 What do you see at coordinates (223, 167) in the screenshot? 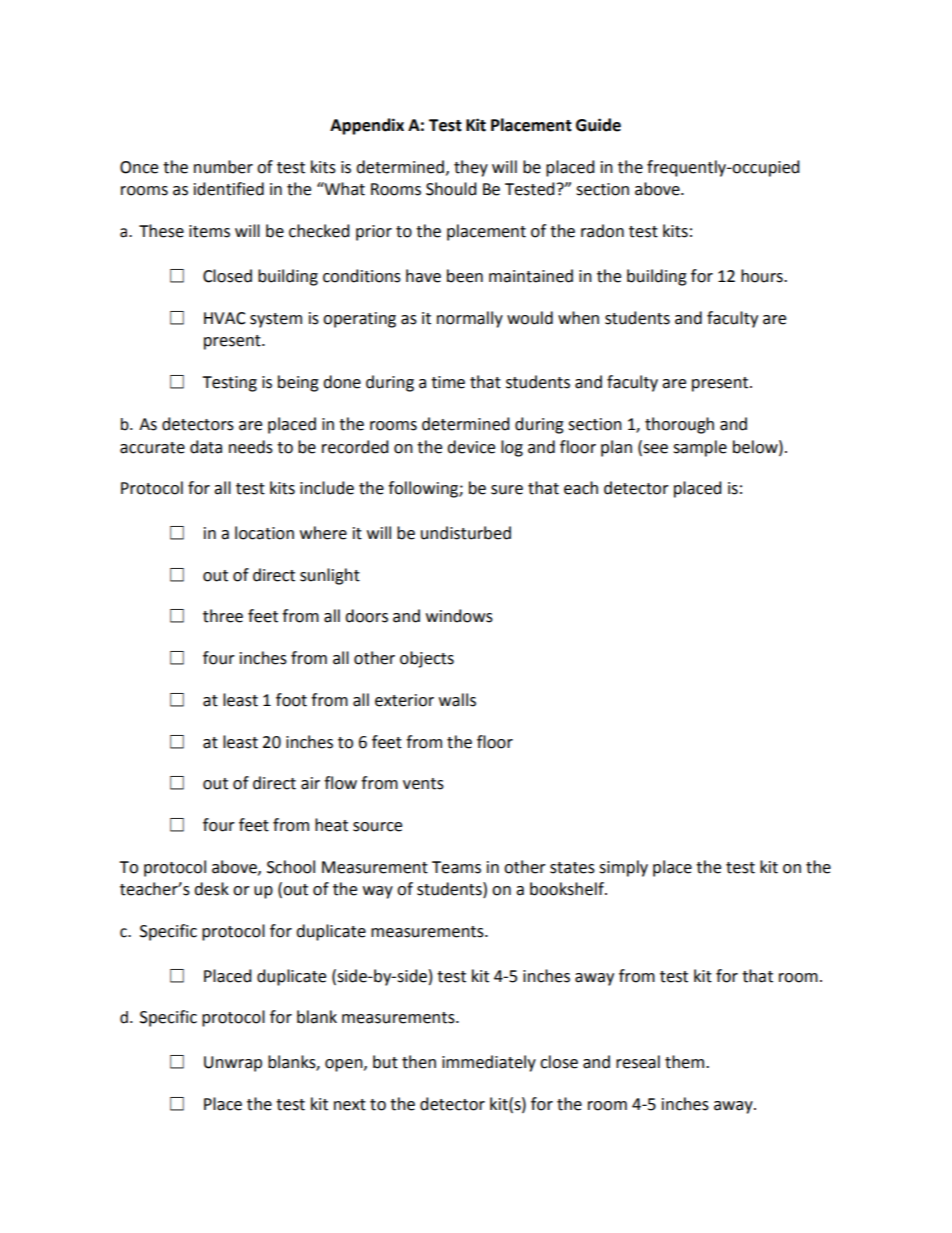
I see `number` at bounding box center [223, 167].
